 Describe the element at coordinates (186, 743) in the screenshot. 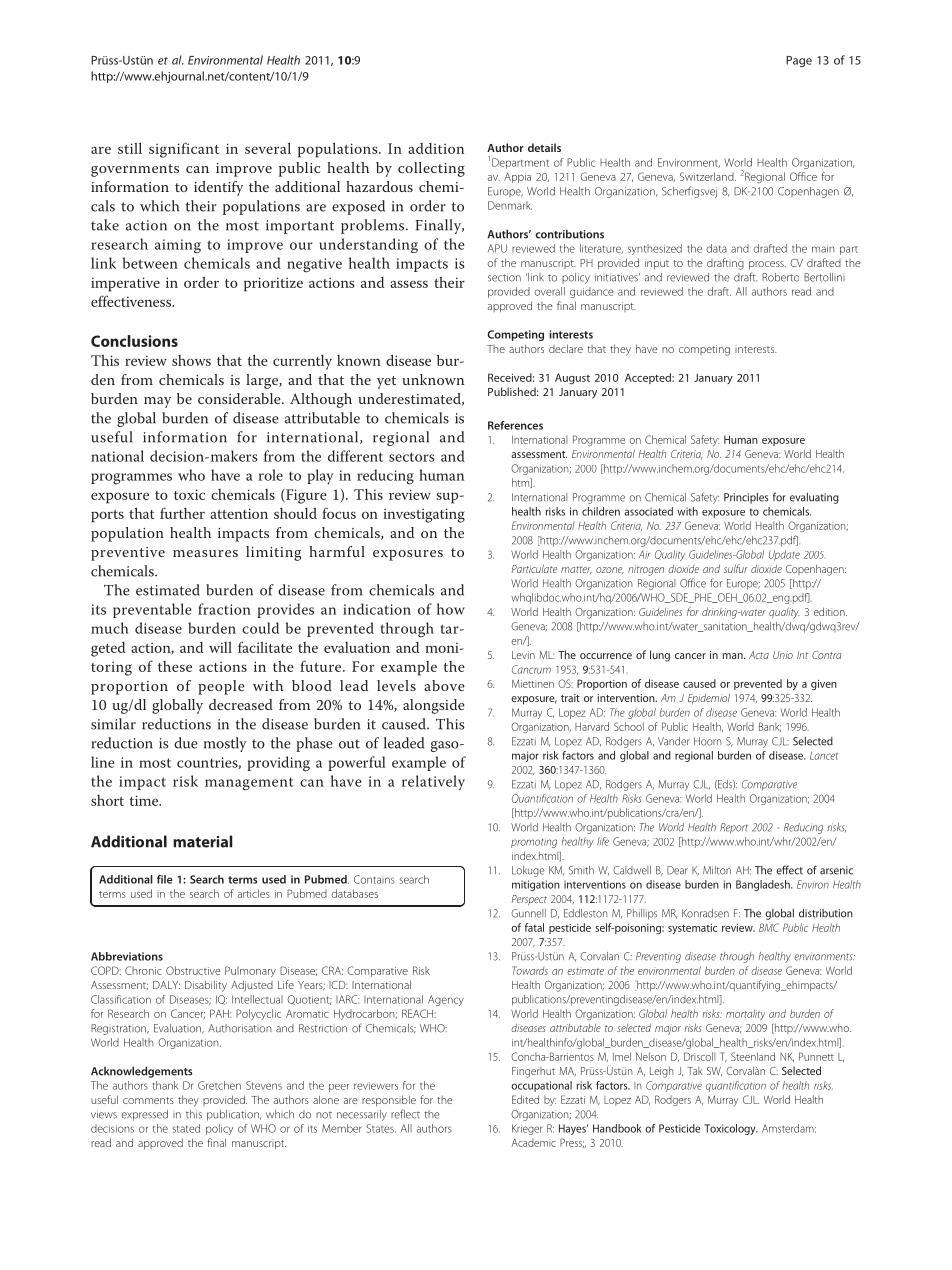

I see `due` at that location.
